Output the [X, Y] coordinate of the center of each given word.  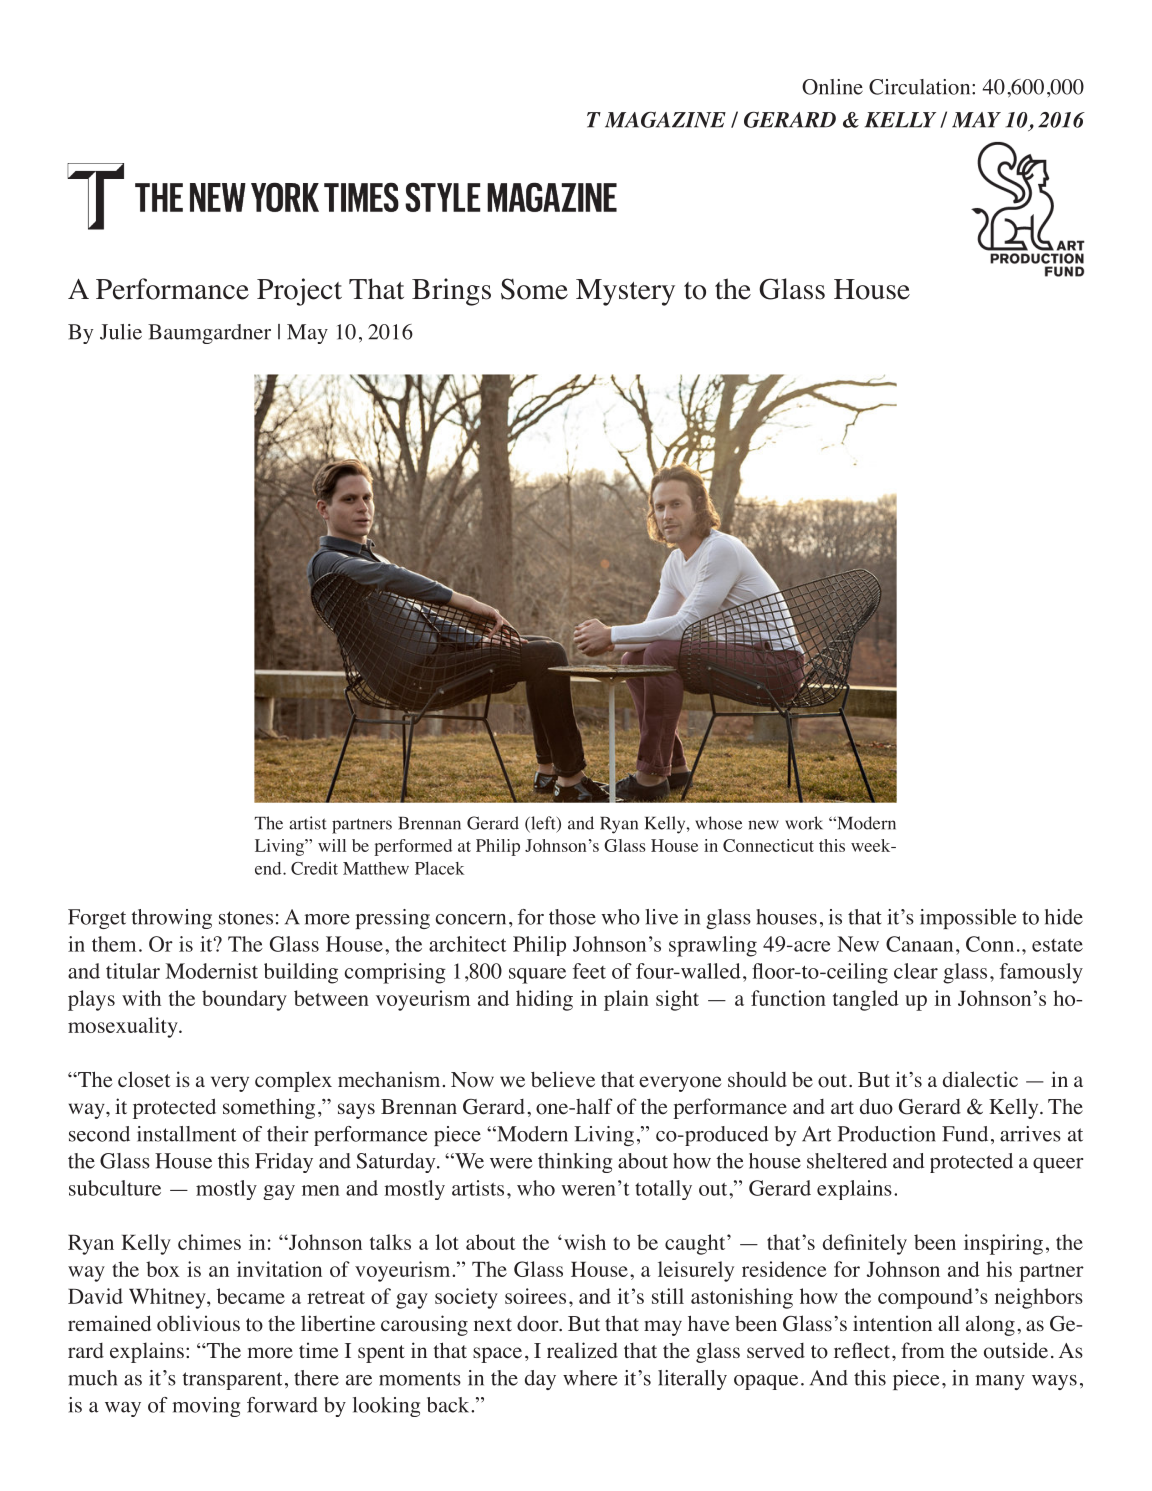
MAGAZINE [665, 120]
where [590, 1378]
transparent [232, 1381]
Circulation [921, 87]
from [923, 1350]
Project [299, 292]
